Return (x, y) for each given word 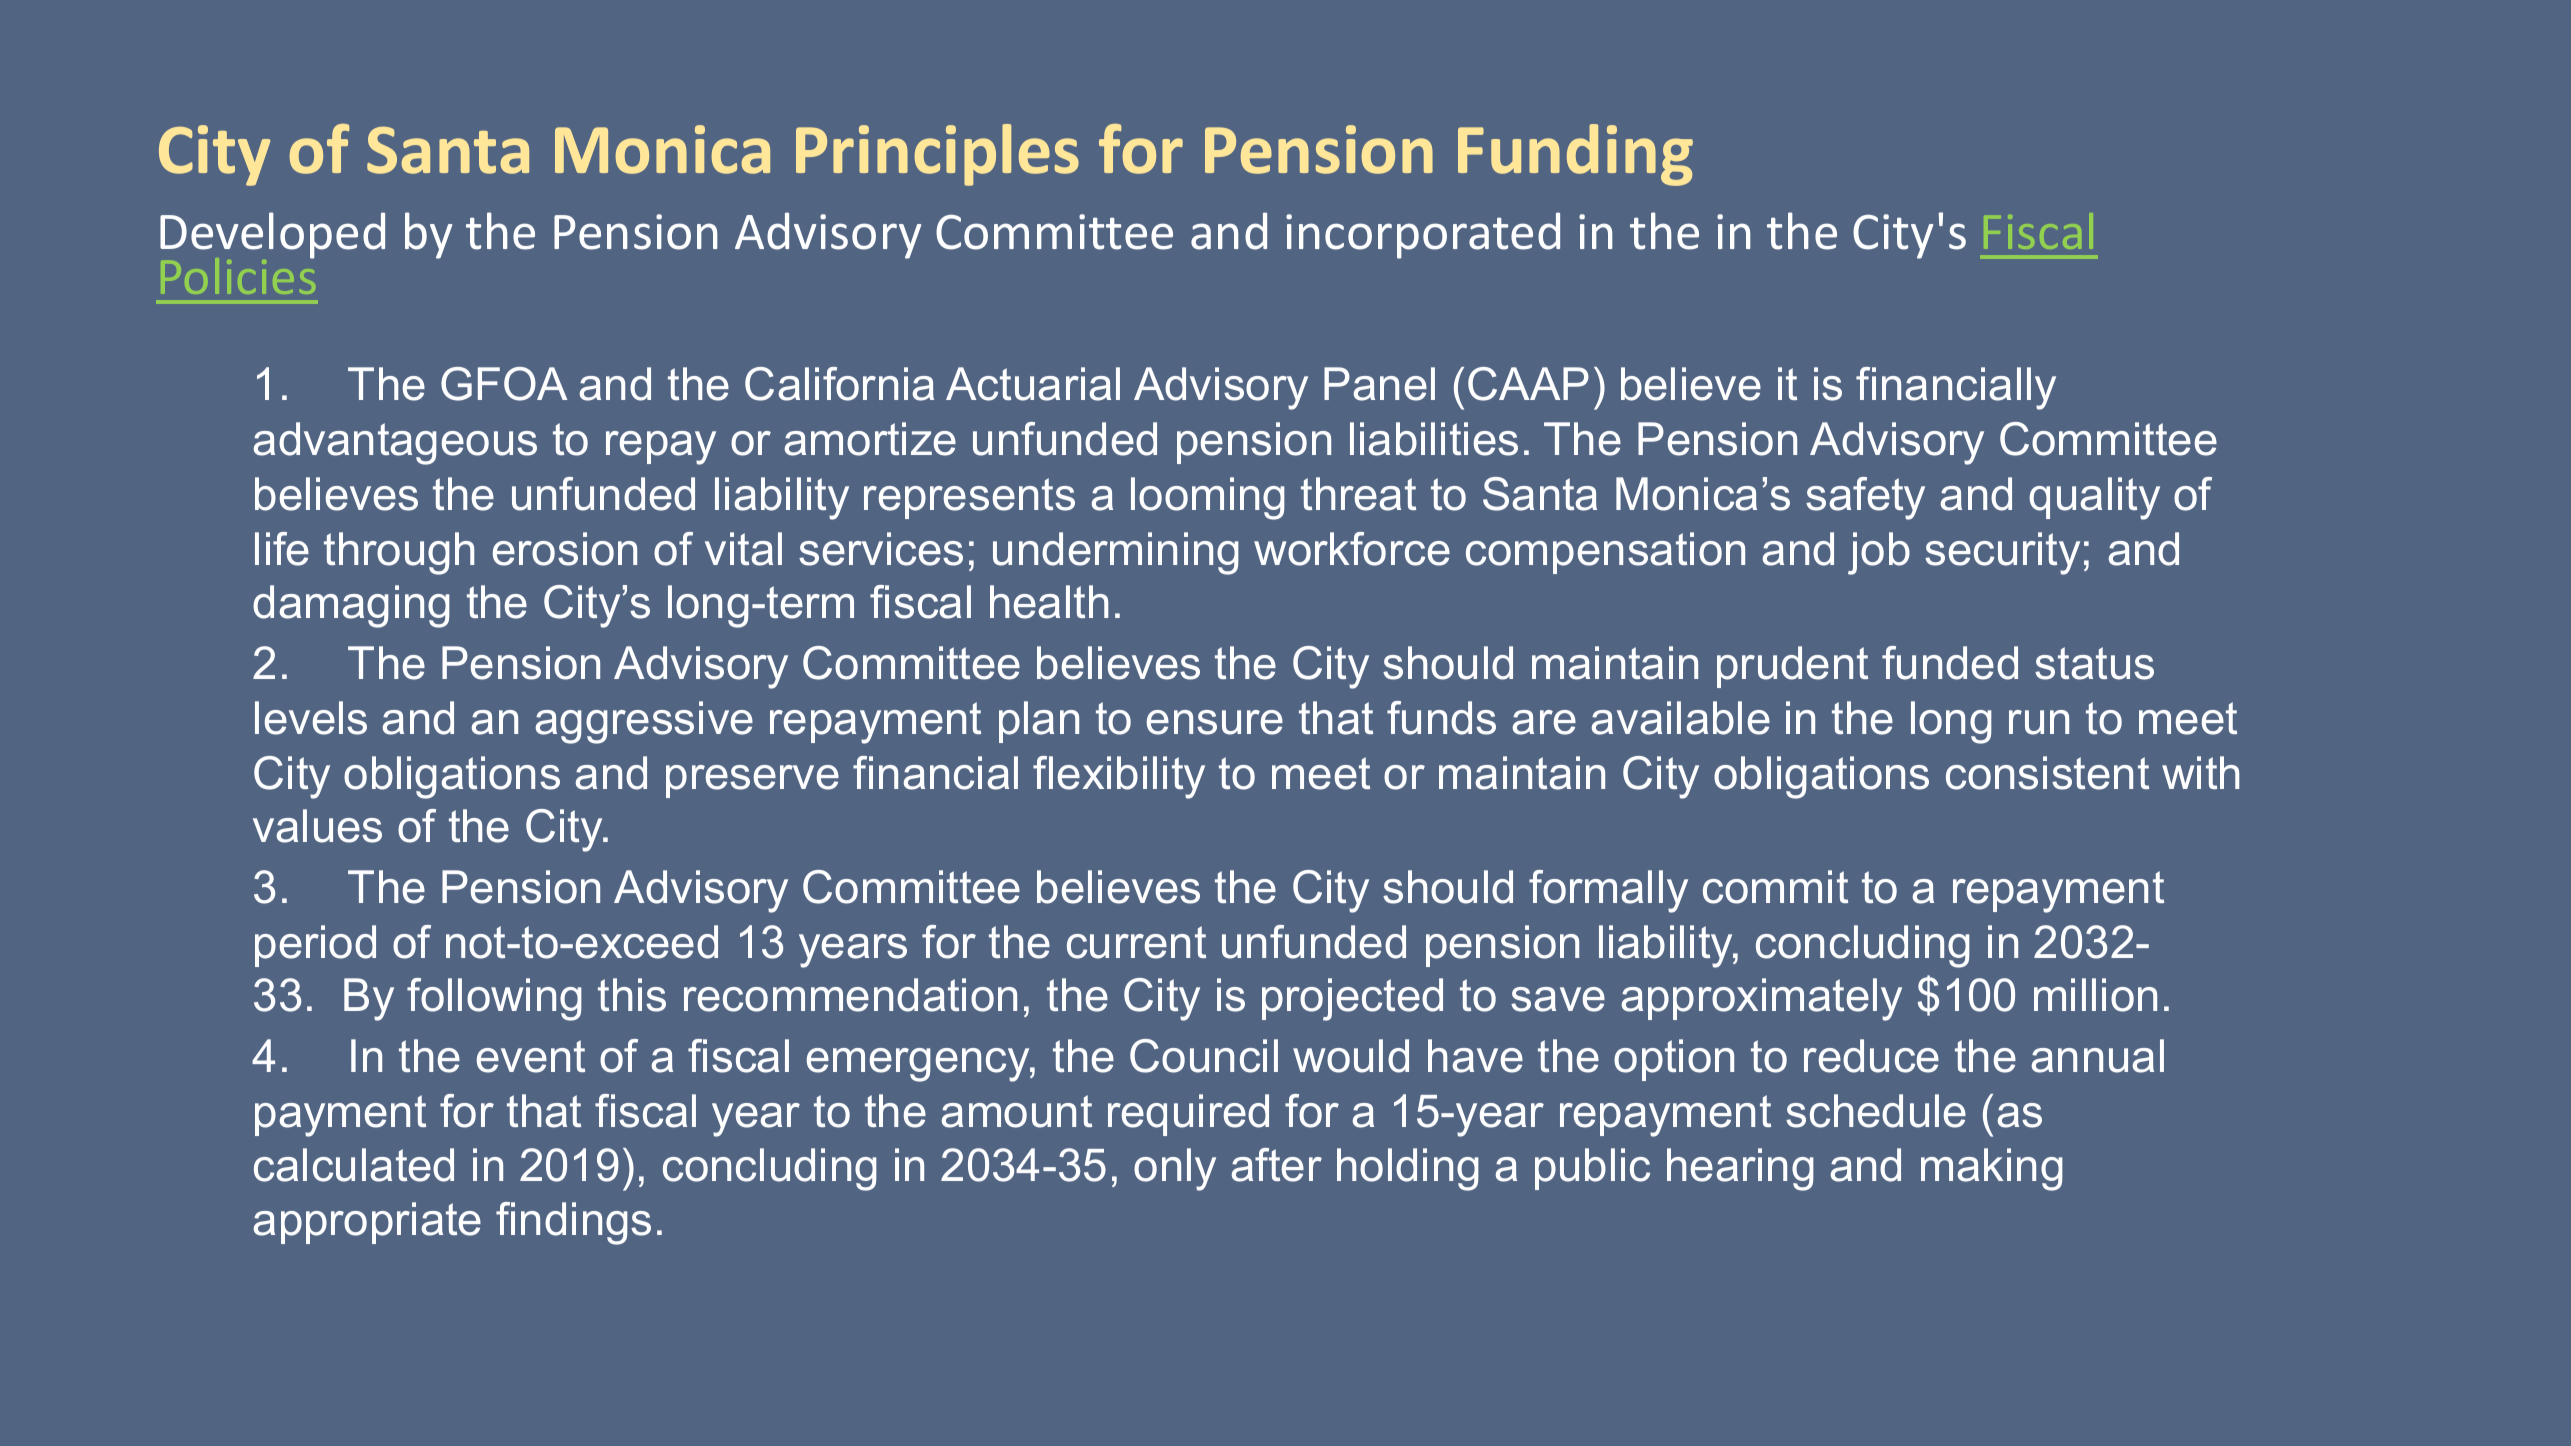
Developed (272, 235)
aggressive (644, 722)
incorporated (1423, 235)
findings (573, 1223)
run (2039, 722)
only (1175, 1169)
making (1992, 1169)
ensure (1215, 722)
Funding (1575, 155)
